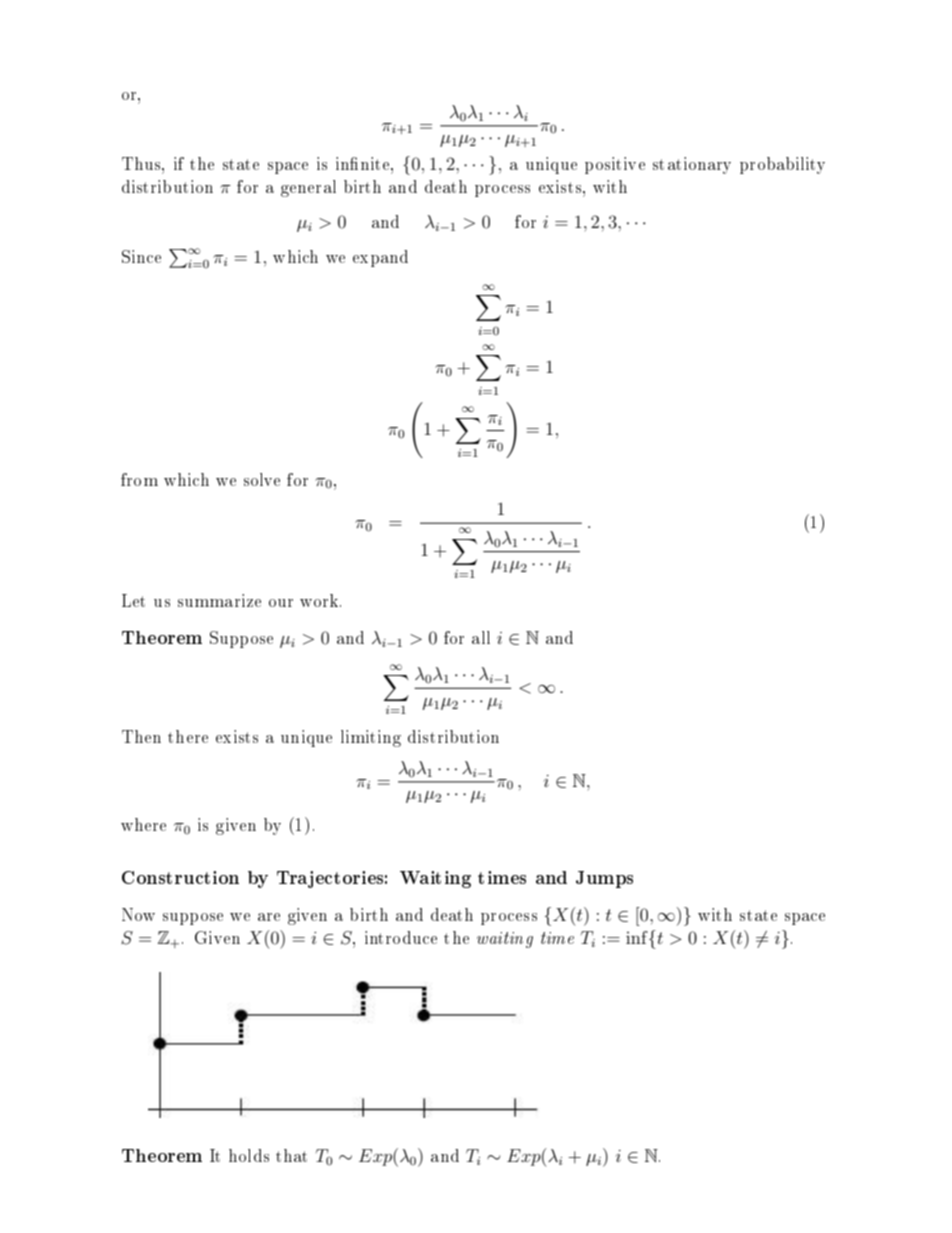 The height and width of the image is (1233, 952). What do you see at coordinates (604, 879) in the image?
I see `Jumps` at bounding box center [604, 879].
